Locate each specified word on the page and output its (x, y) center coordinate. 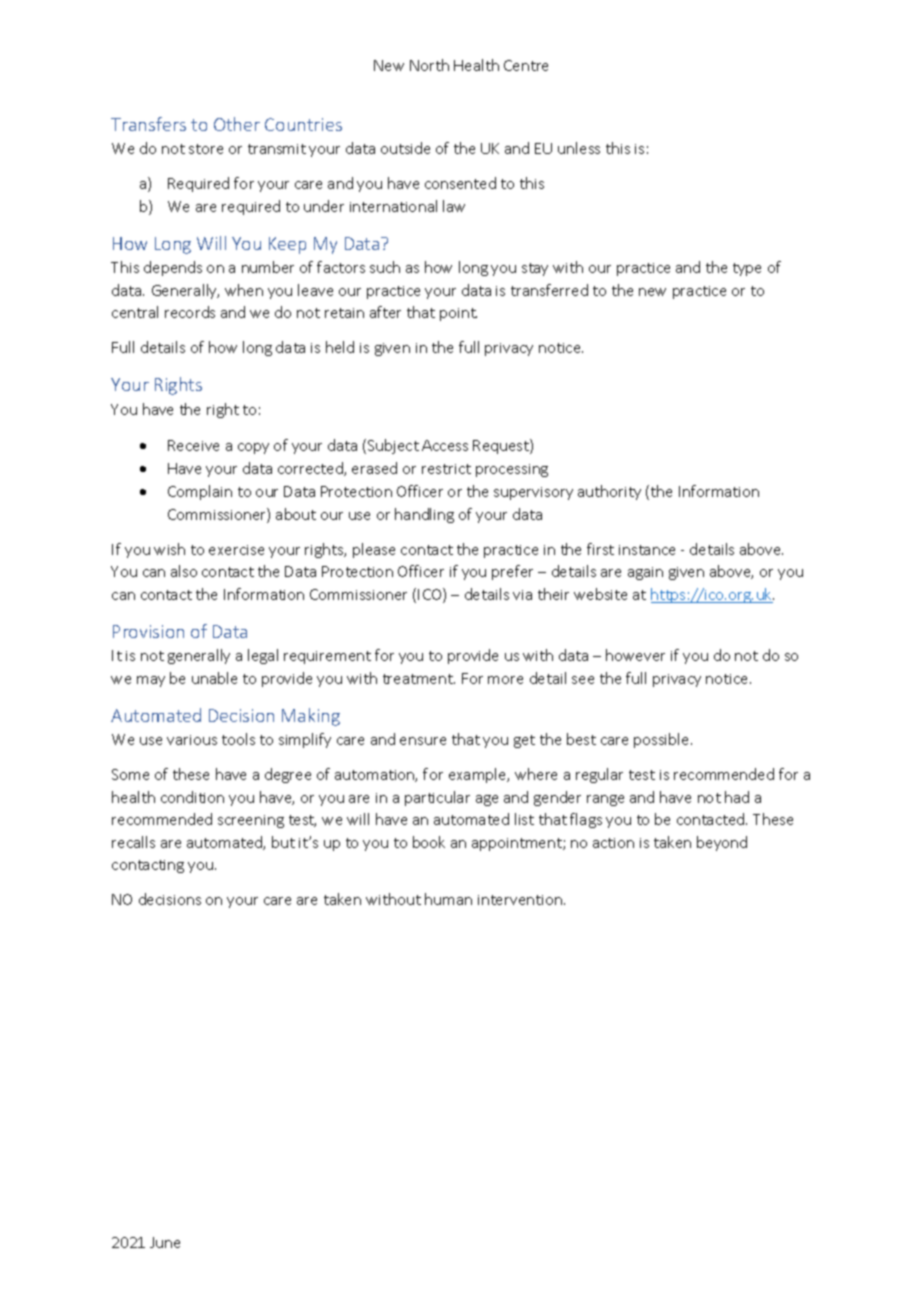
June (165, 1242)
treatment (419, 679)
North (429, 65)
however (635, 655)
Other (237, 124)
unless (579, 148)
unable (214, 678)
